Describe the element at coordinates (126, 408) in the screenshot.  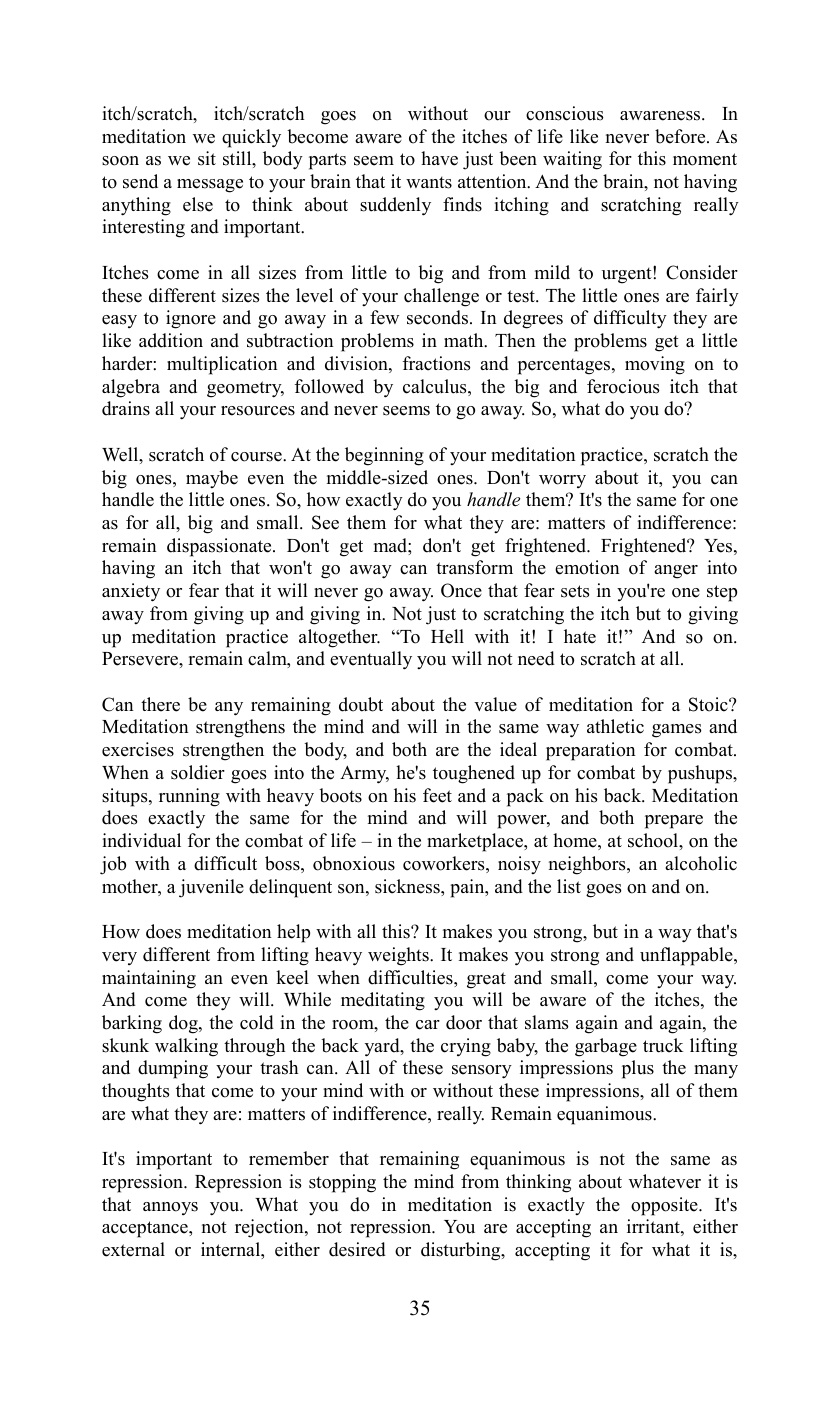
I see `drains` at that location.
